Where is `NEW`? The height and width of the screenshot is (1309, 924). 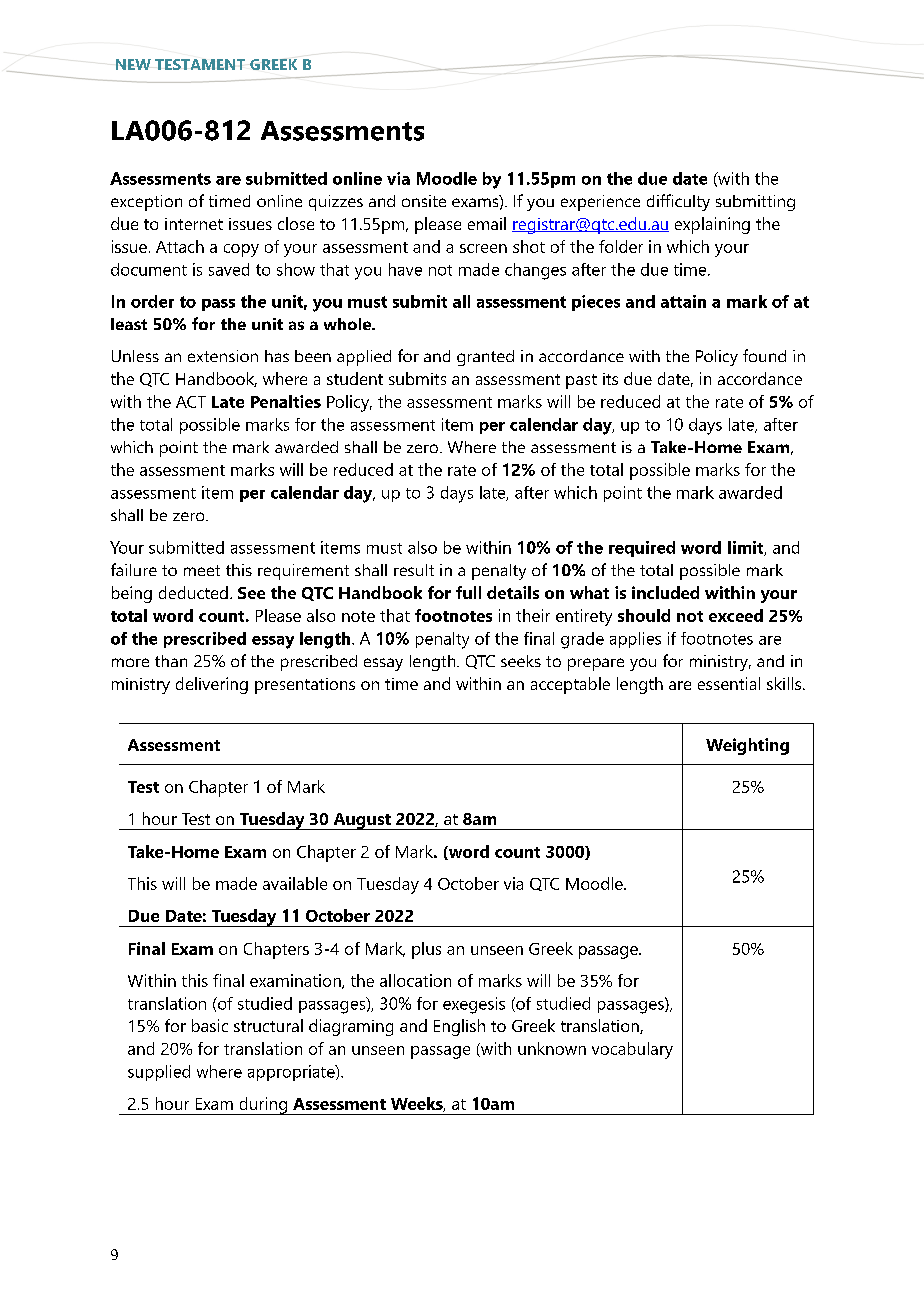
NEW is located at coordinates (133, 64).
